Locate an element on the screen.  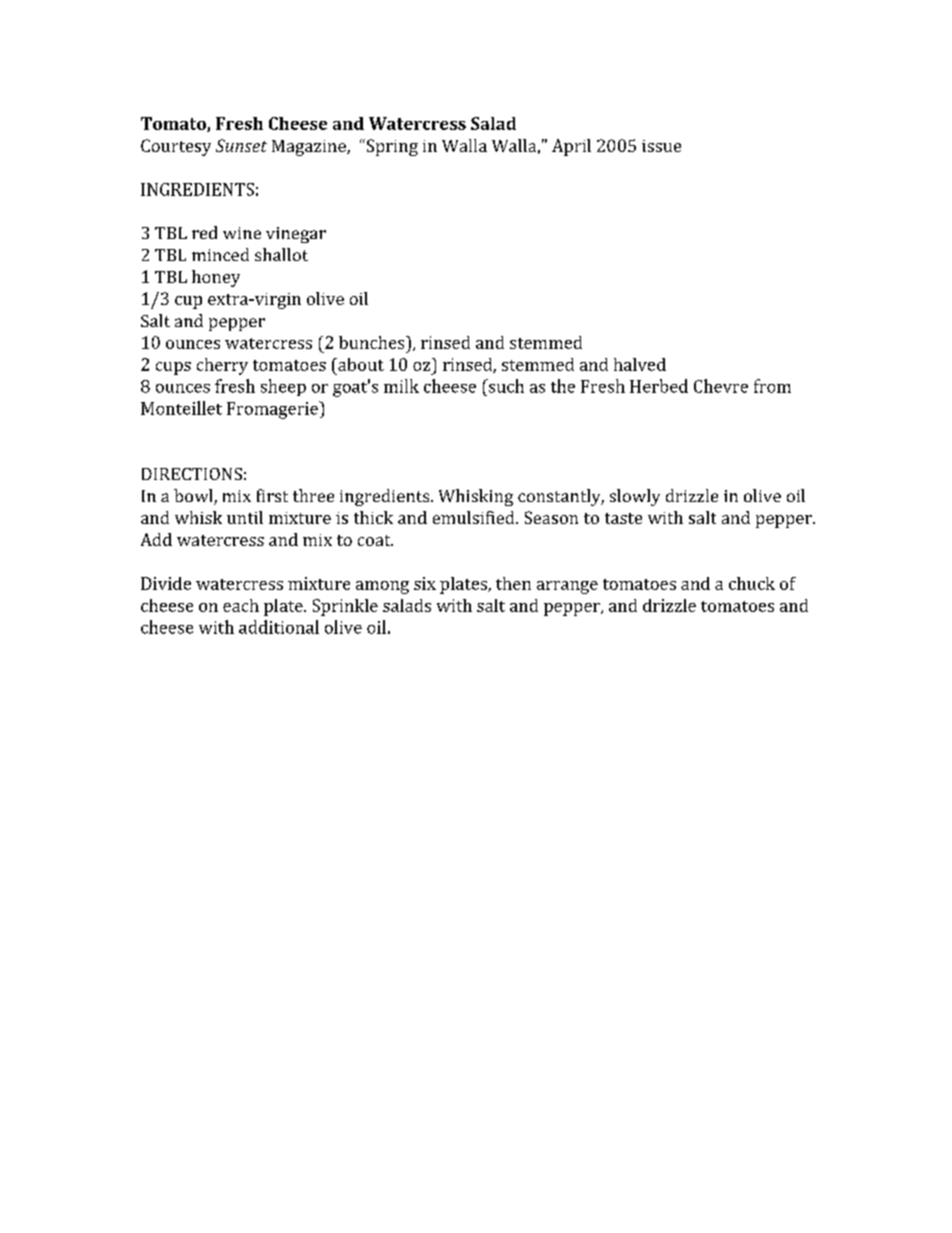
Courtesy is located at coordinates (176, 147).
